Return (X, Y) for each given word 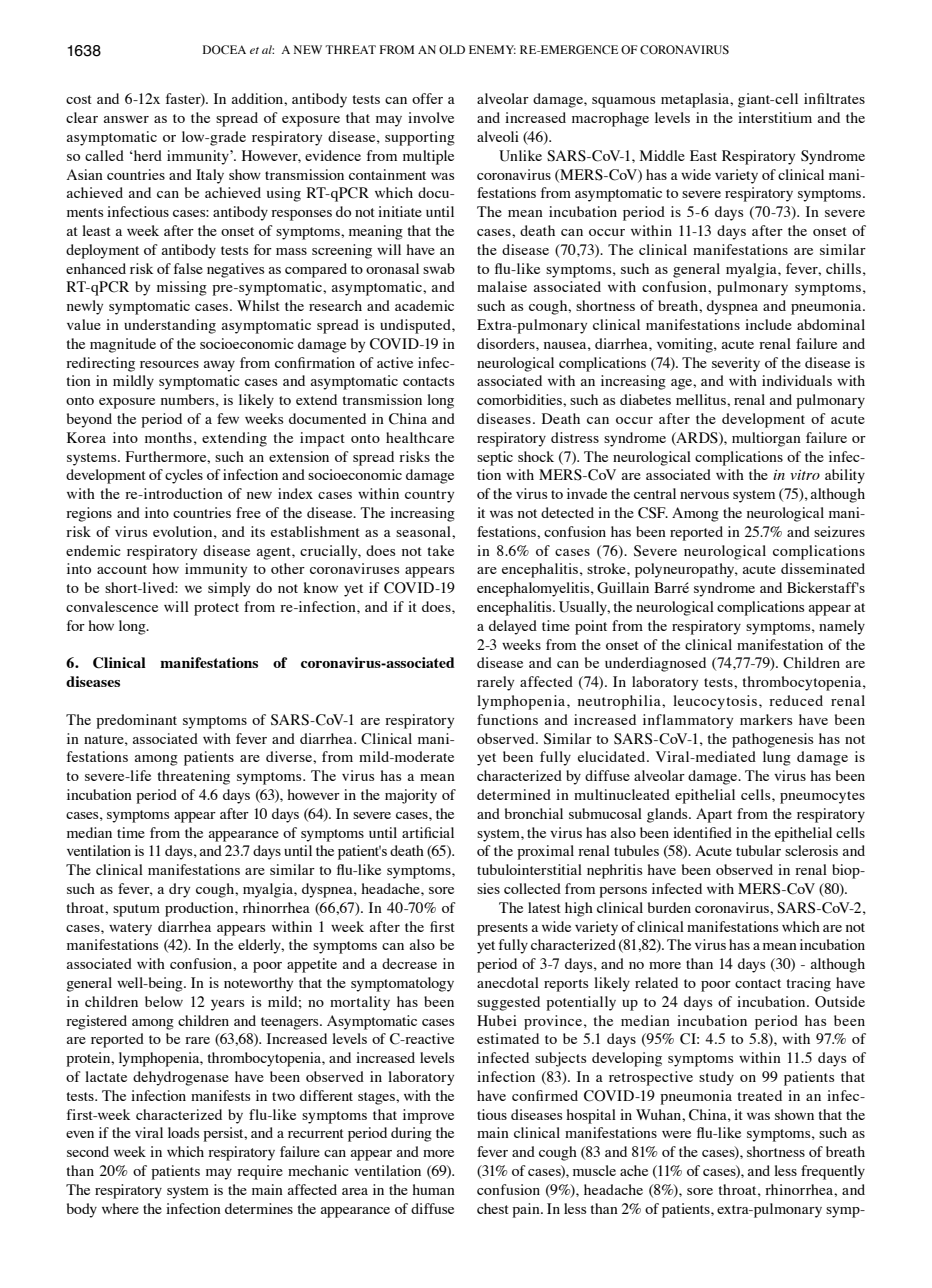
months (168, 437)
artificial (428, 832)
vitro (805, 475)
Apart (714, 815)
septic (495, 458)
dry (179, 890)
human (433, 1189)
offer (427, 98)
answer (126, 119)
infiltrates (834, 98)
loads (183, 1132)
